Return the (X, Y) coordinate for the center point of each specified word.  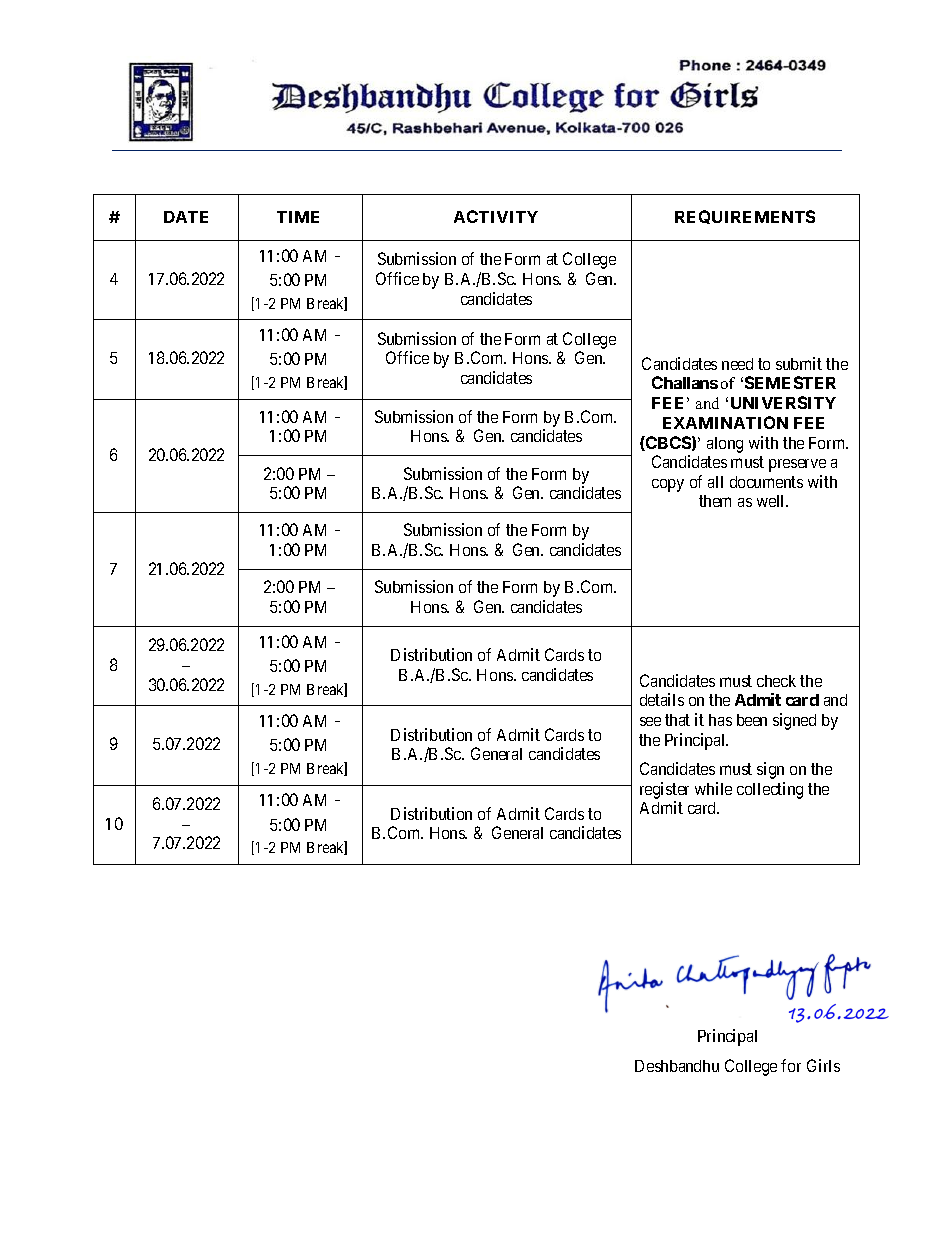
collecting (770, 790)
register (664, 790)
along (725, 445)
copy (668, 485)
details (662, 699)
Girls (823, 1065)
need (737, 364)
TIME (298, 217)
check (776, 681)
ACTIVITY (496, 216)
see (650, 721)
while (713, 788)
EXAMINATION (725, 422)
